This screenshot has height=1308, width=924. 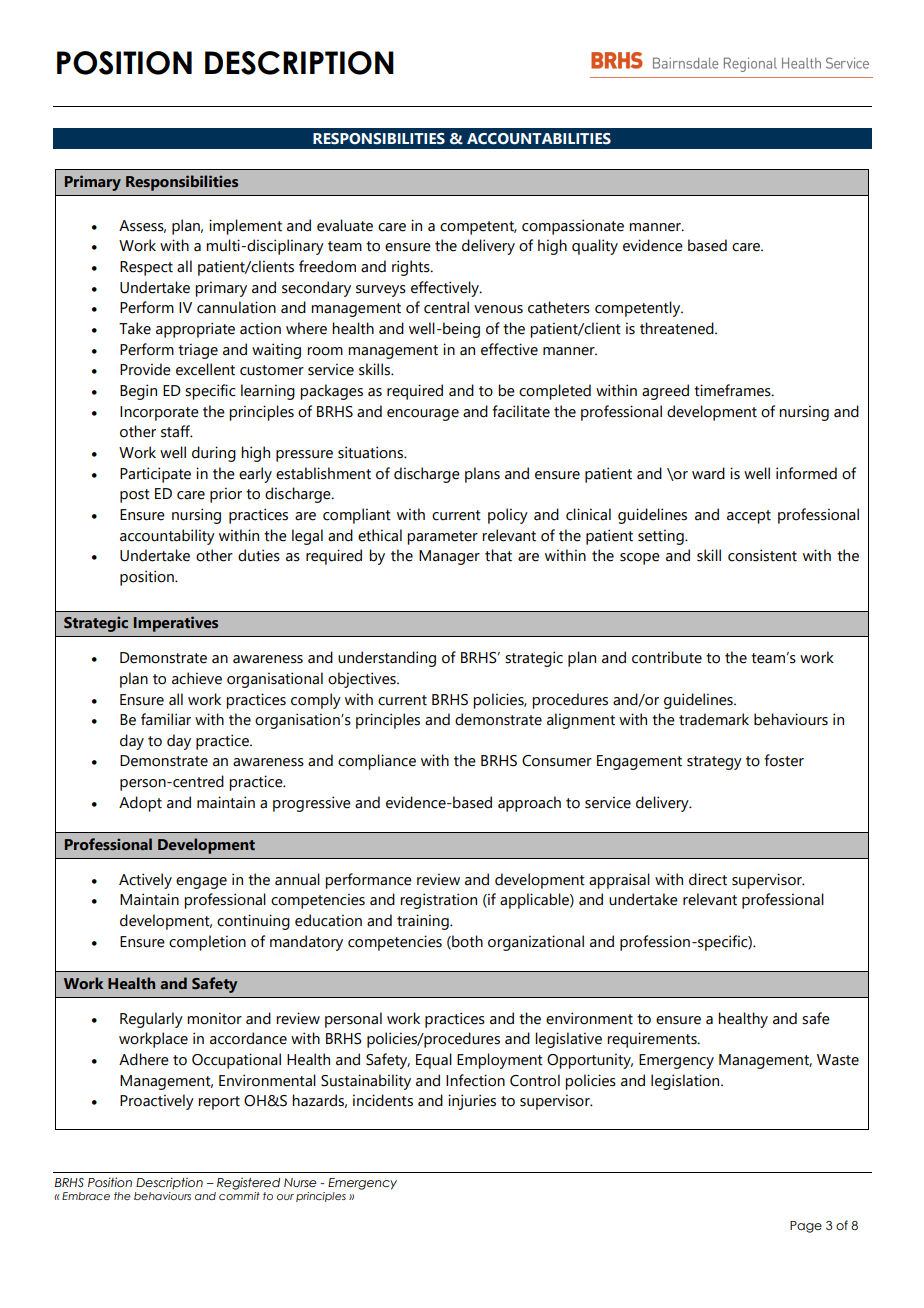 I want to click on ACCOUNTABILITIES, so click(x=539, y=139).
